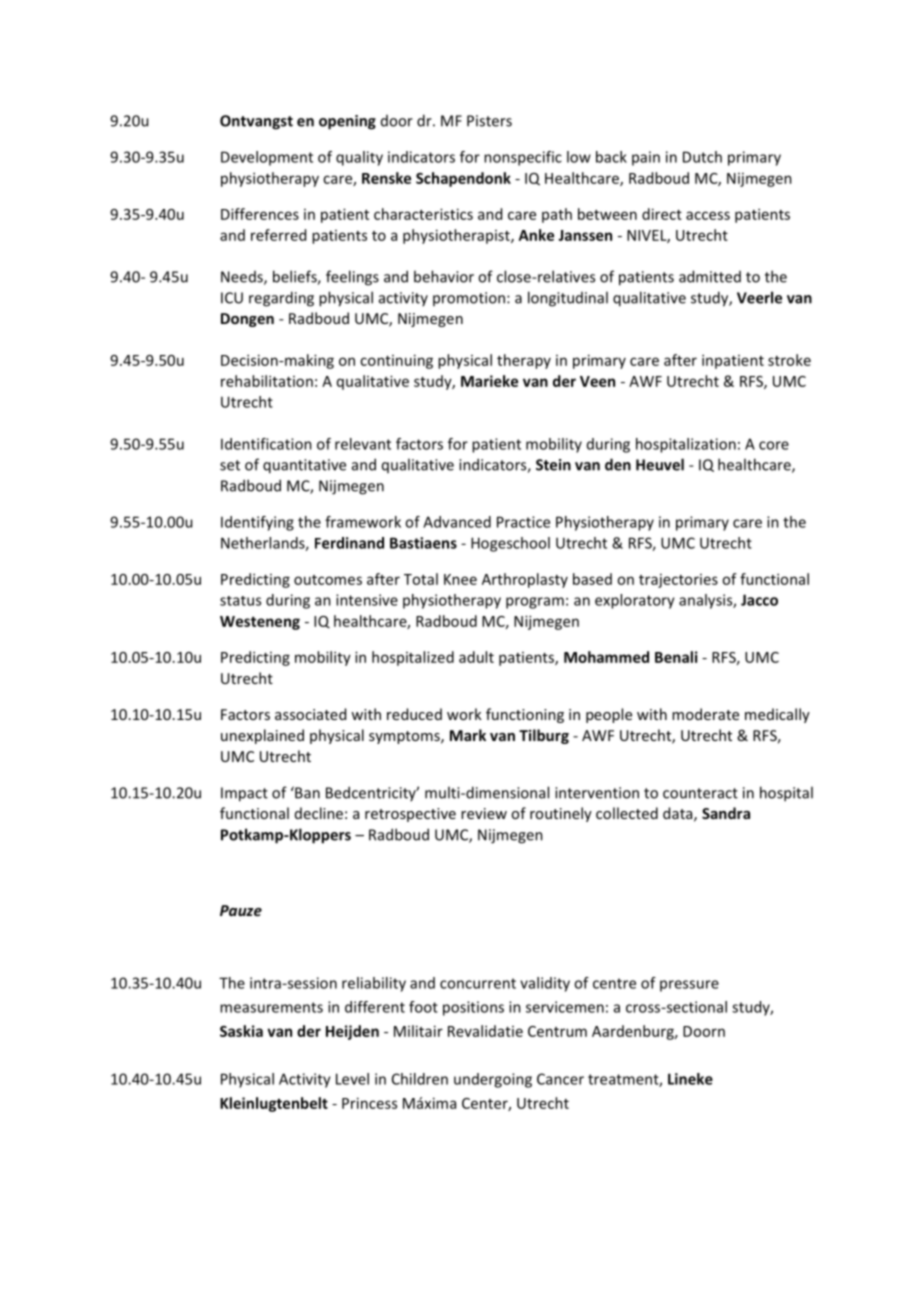 This screenshot has height=1308, width=924. What do you see at coordinates (523, 158) in the screenshot?
I see `nonspecific` at bounding box center [523, 158].
